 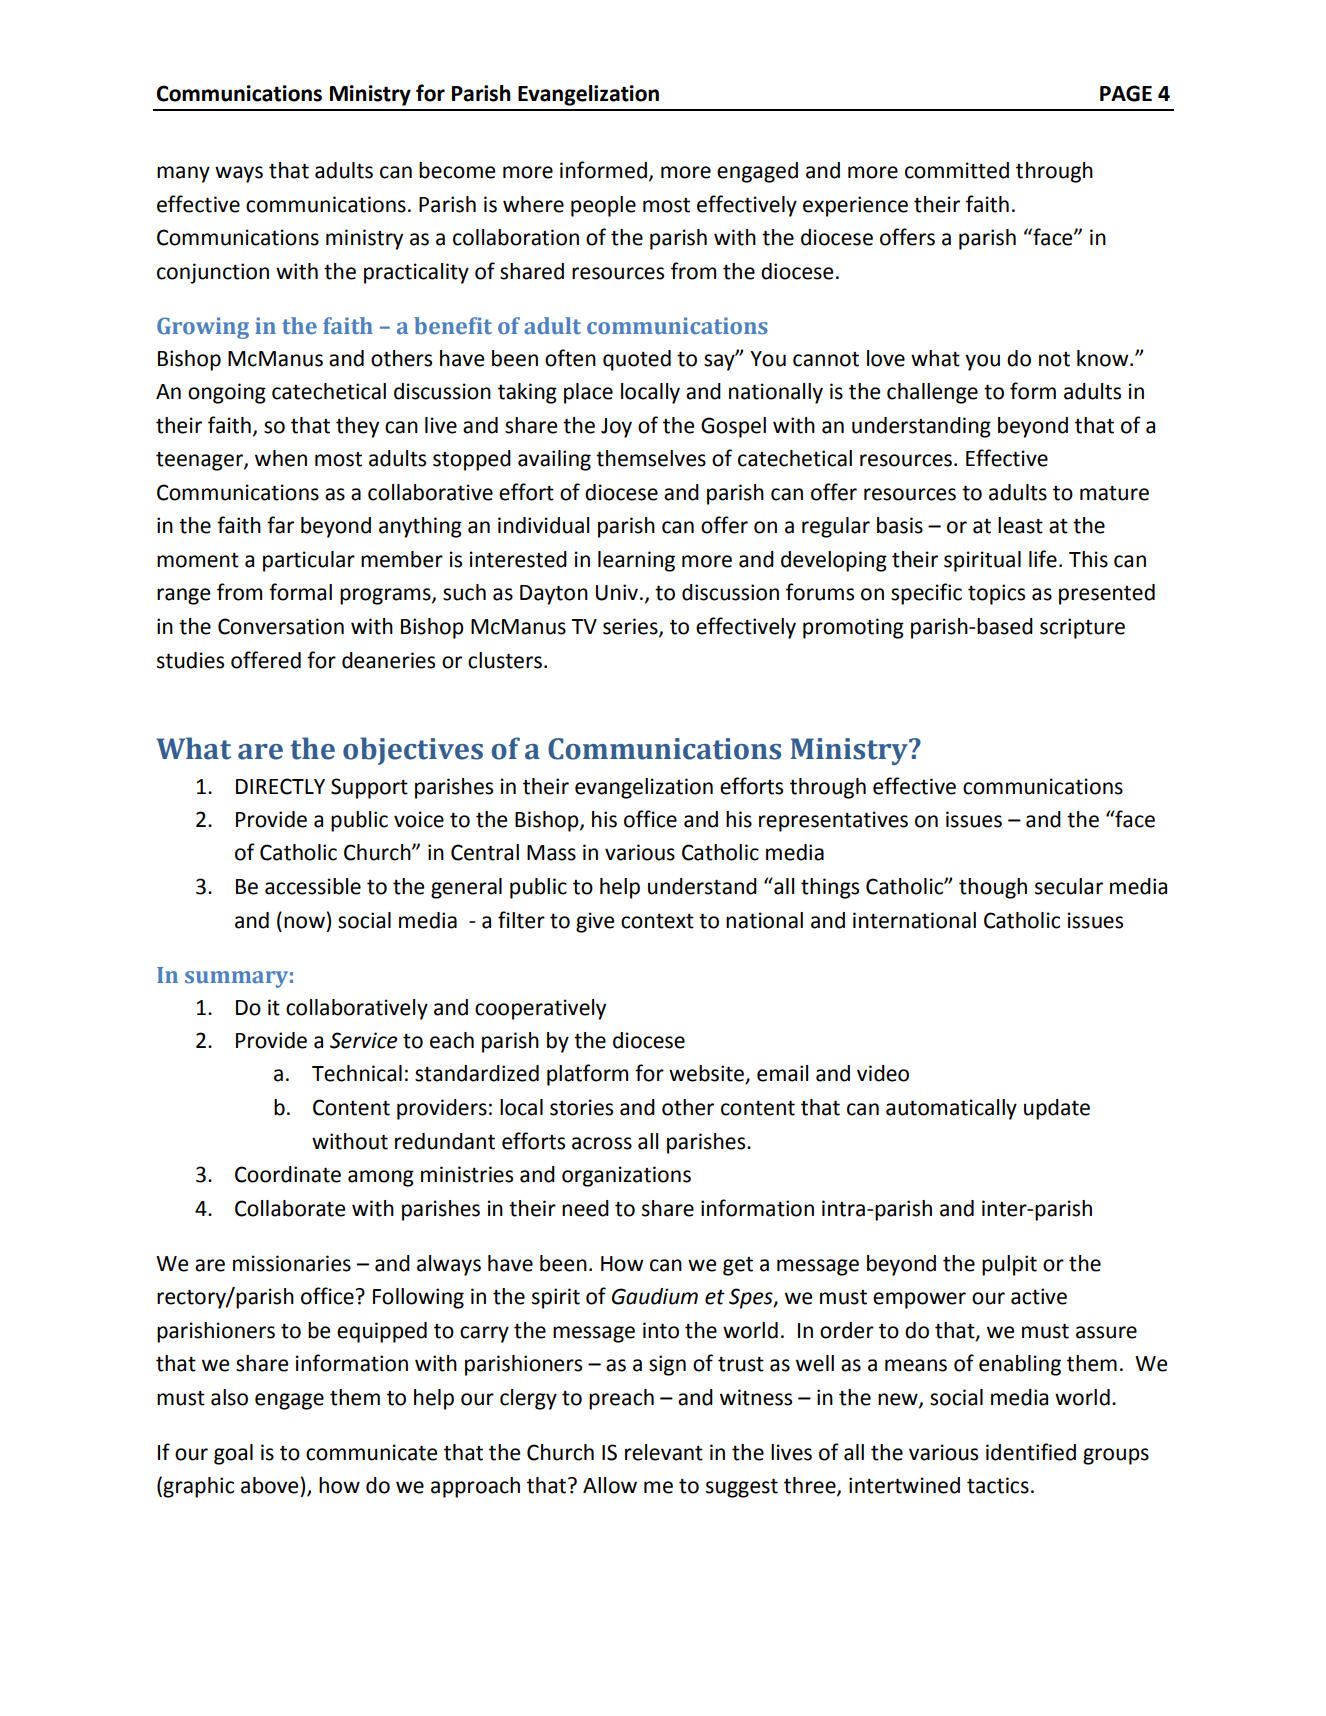 I want to click on above, so click(x=269, y=1485).
